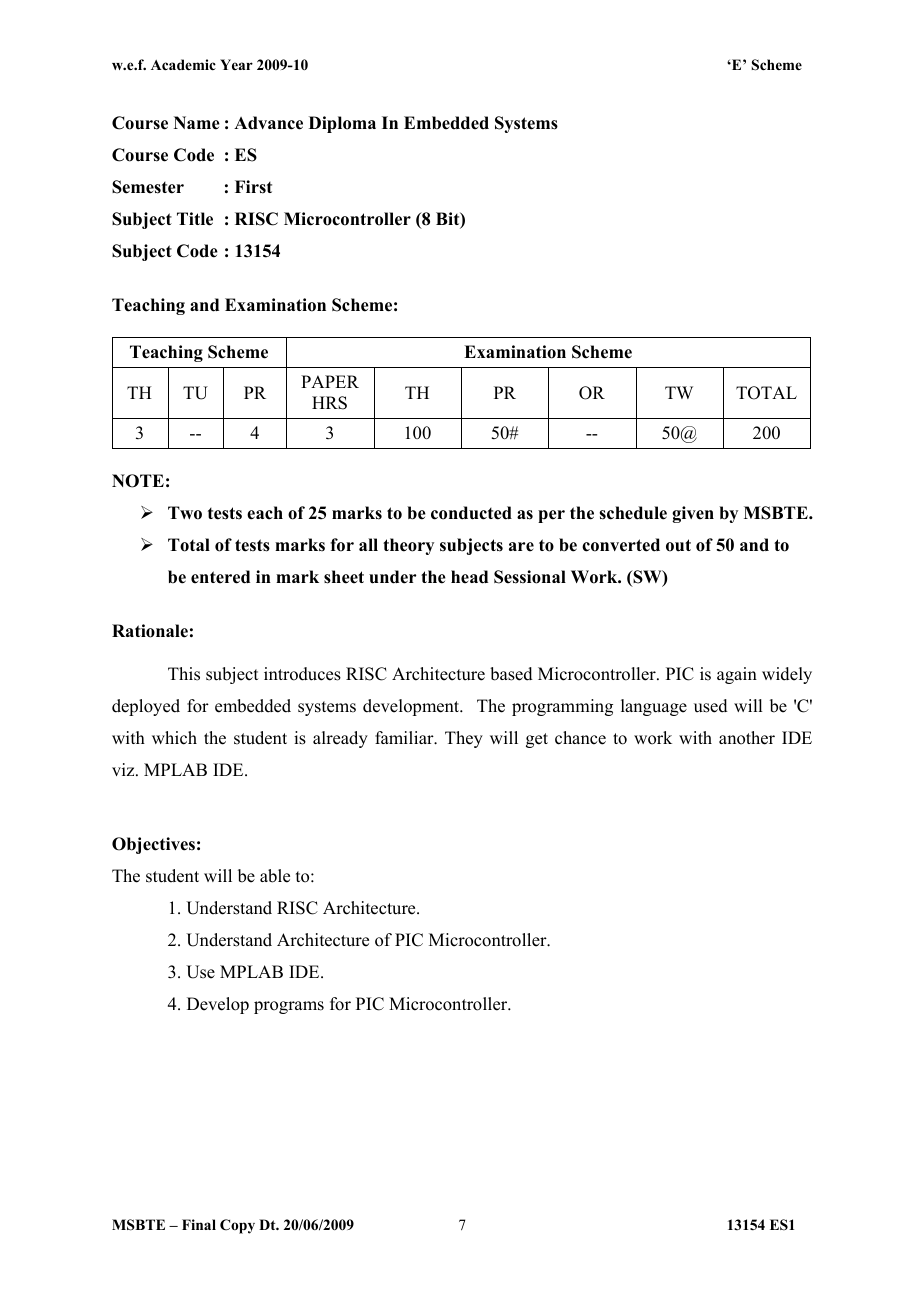  What do you see at coordinates (237, 1226) in the screenshot?
I see `Copy` at bounding box center [237, 1226].
